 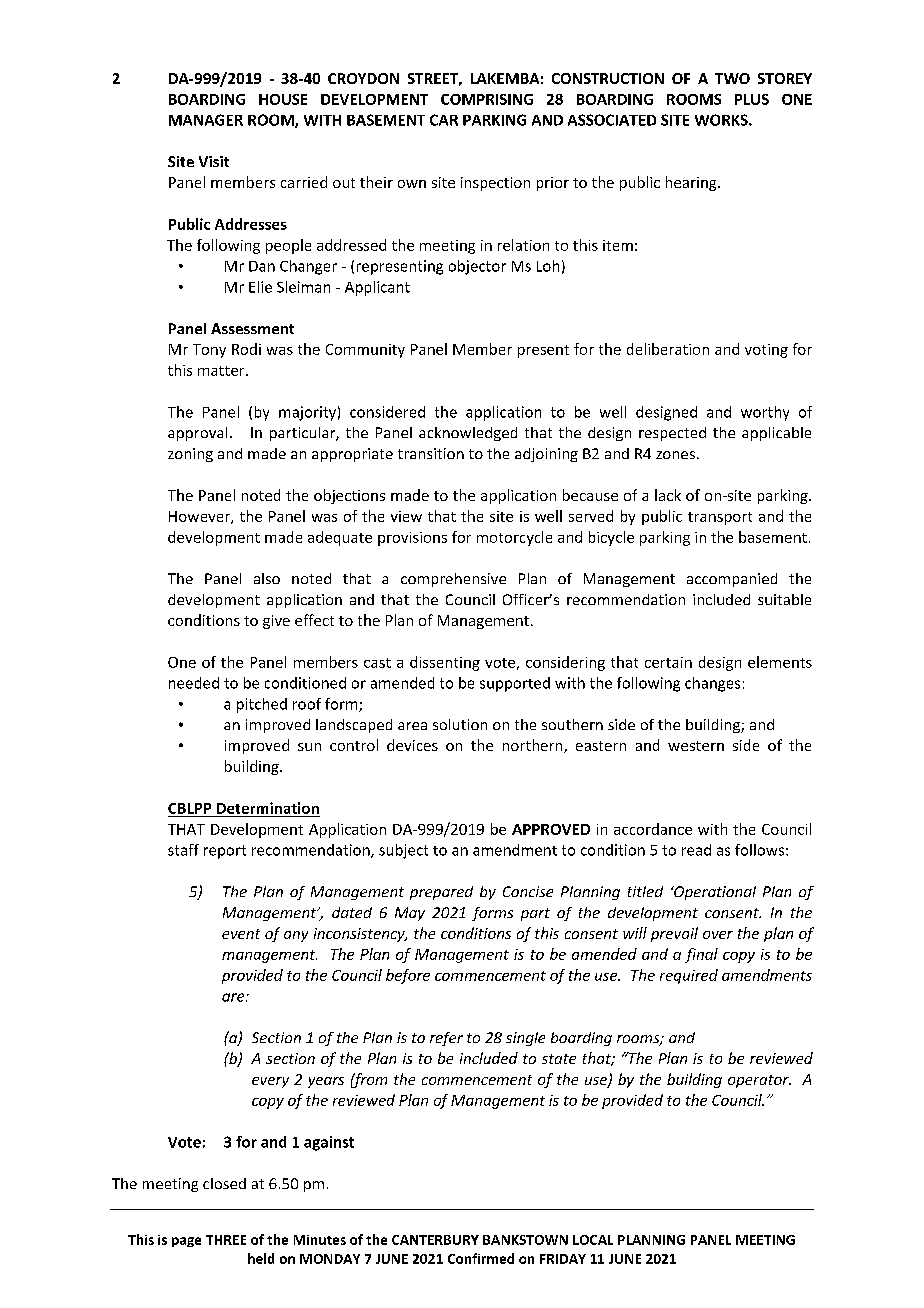 What do you see at coordinates (487, 99) in the page?
I see `COMPRISING` at bounding box center [487, 99].
